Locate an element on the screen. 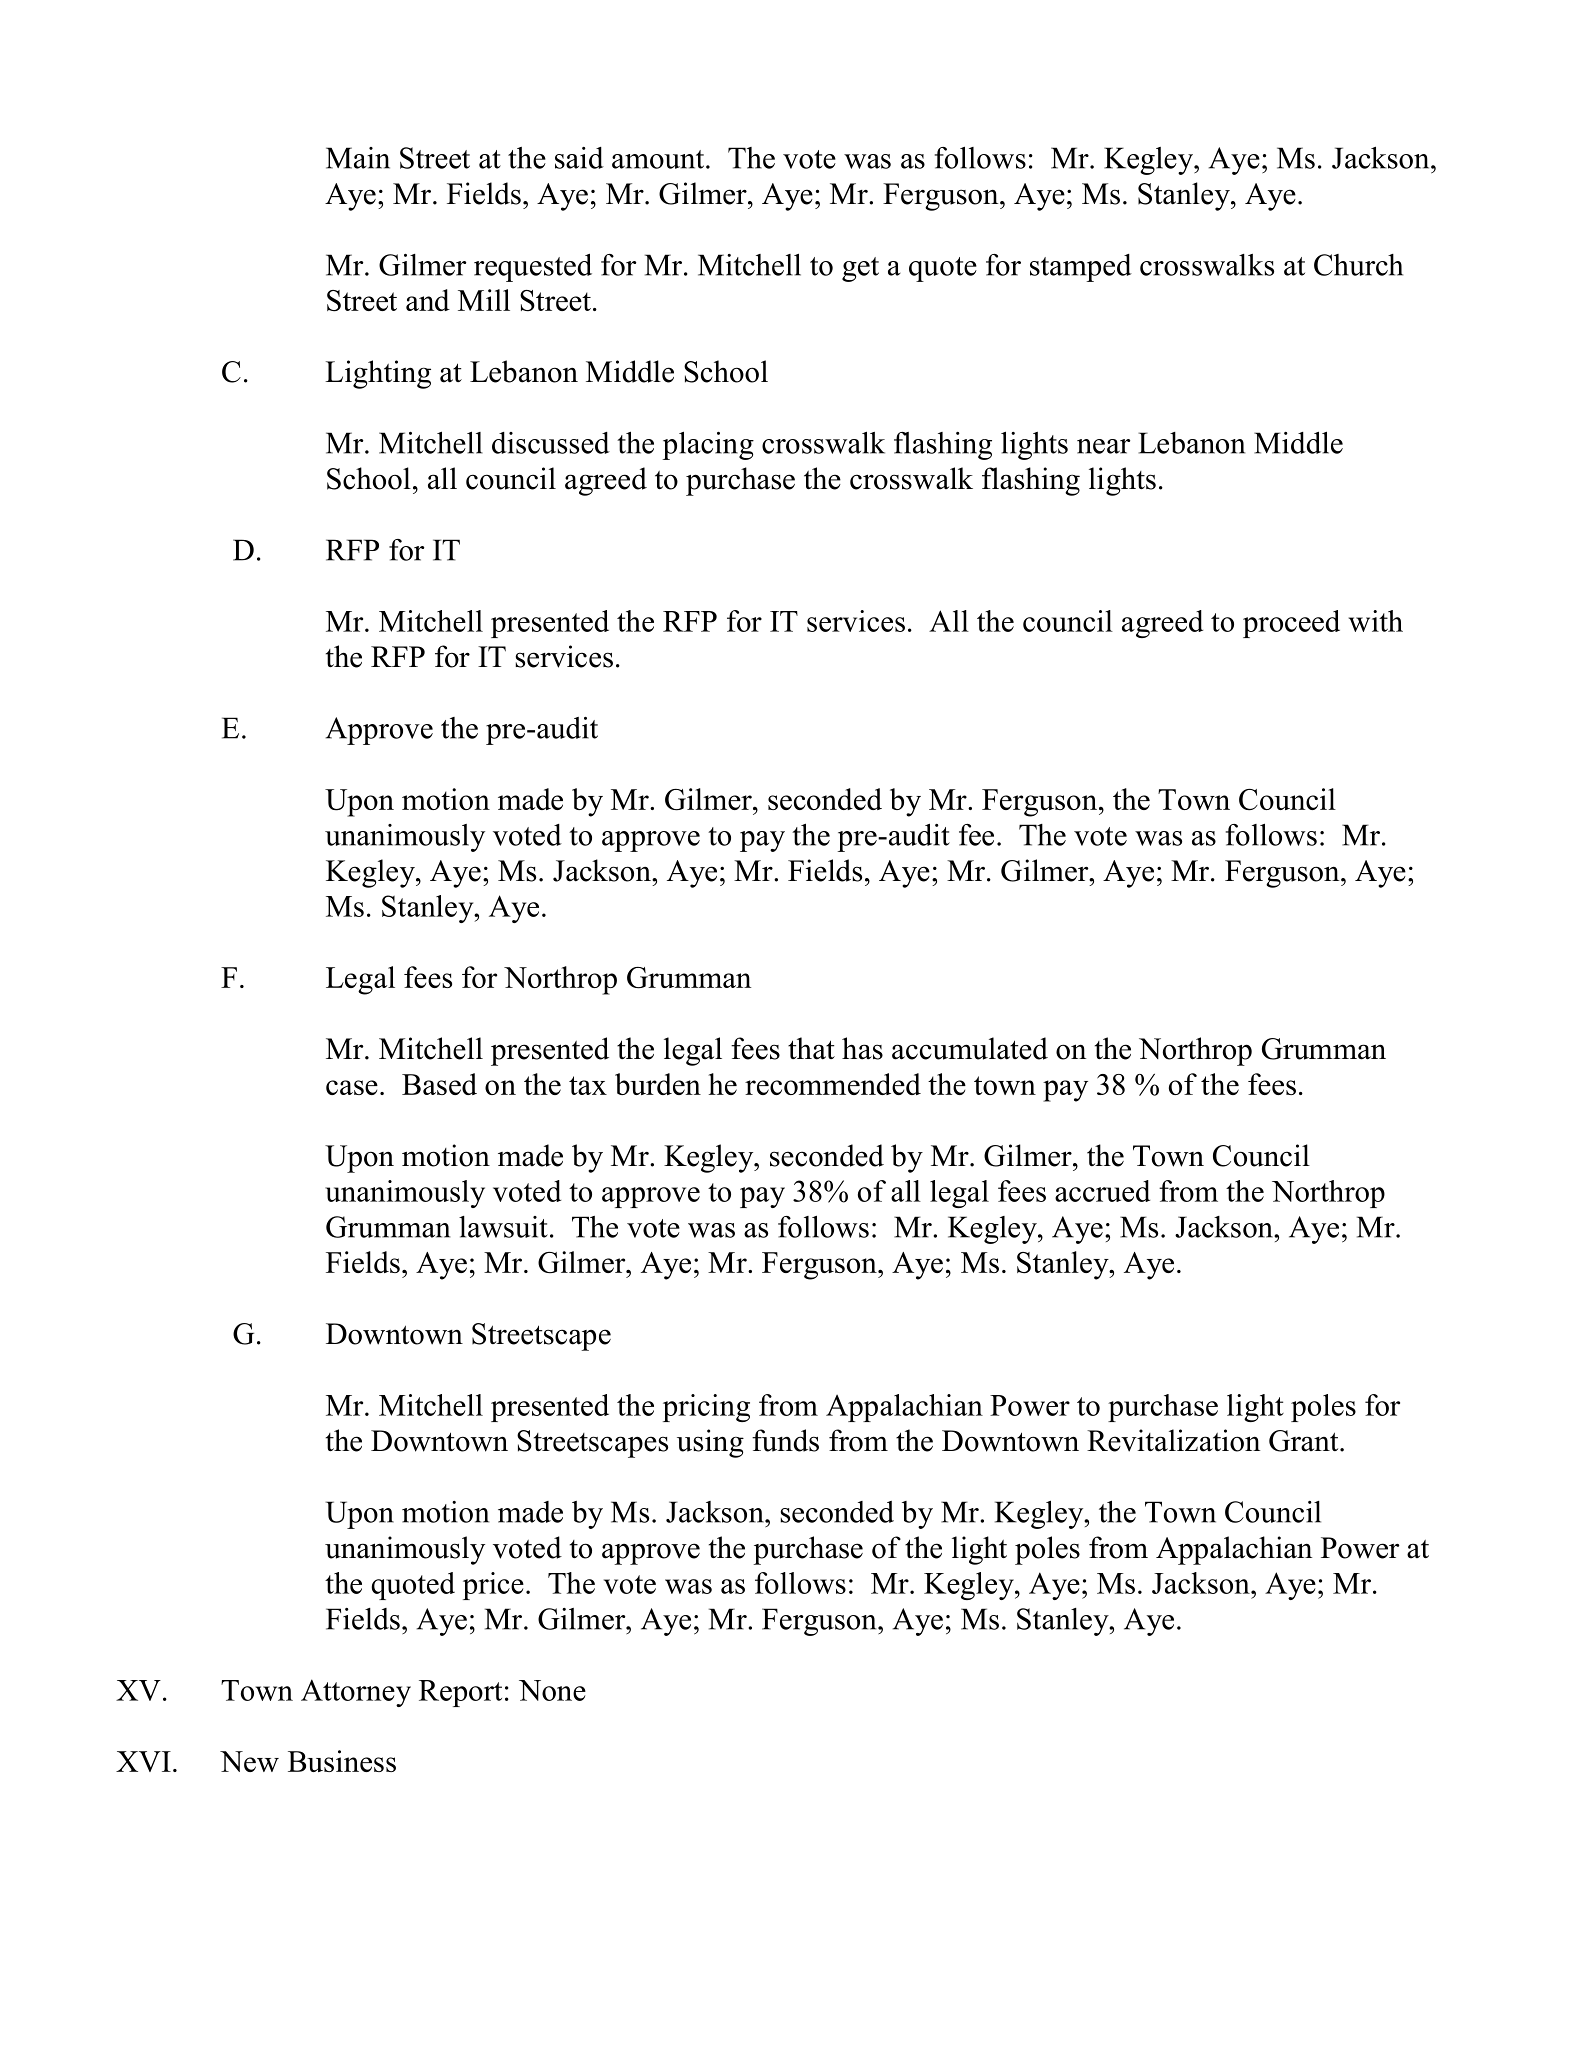 This screenshot has width=1580, height=2045. that is located at coordinates (811, 1048).
